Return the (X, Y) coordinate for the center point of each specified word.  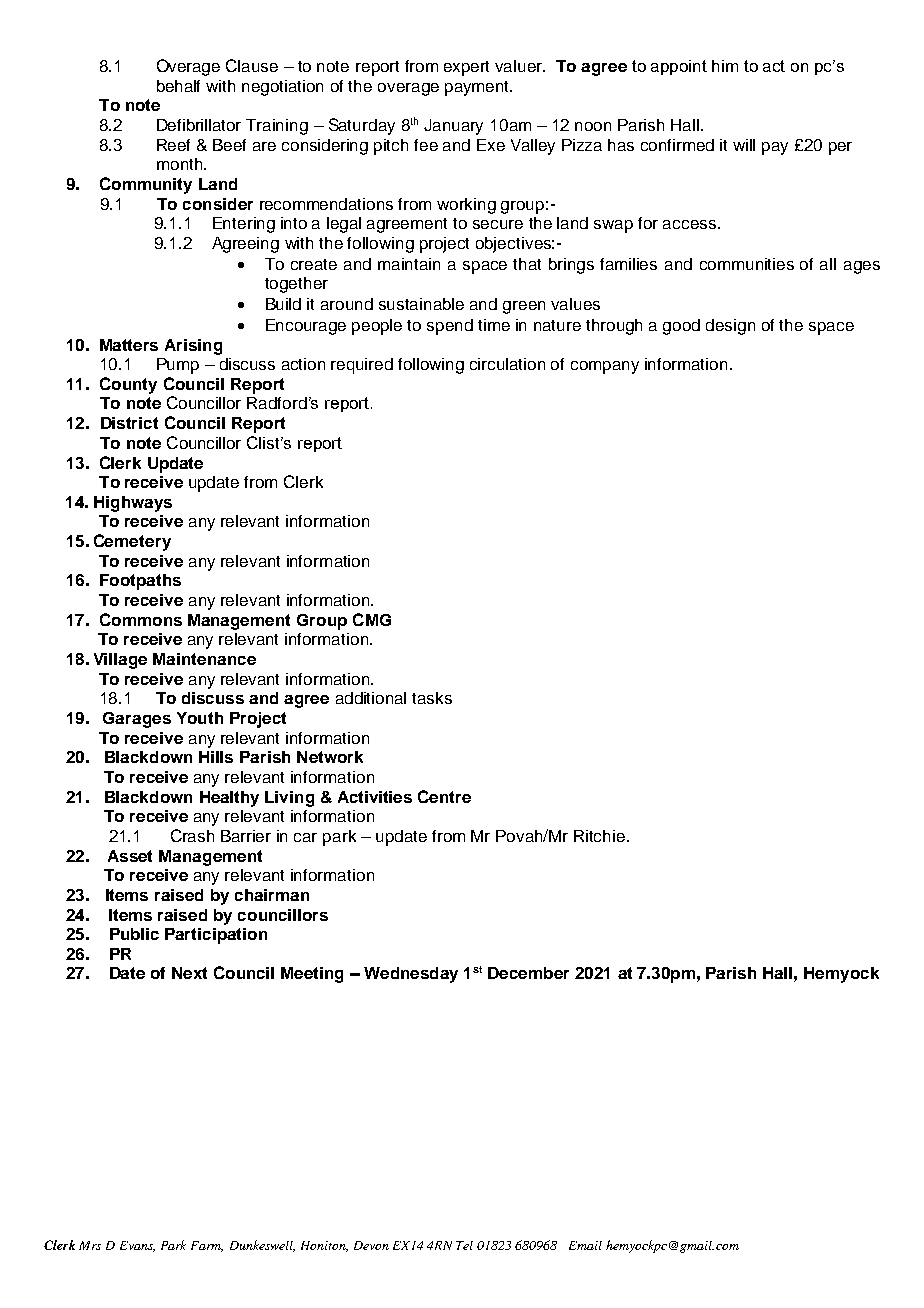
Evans (137, 1246)
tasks (432, 698)
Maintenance (204, 659)
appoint (679, 67)
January (453, 127)
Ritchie (599, 836)
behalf (178, 86)
